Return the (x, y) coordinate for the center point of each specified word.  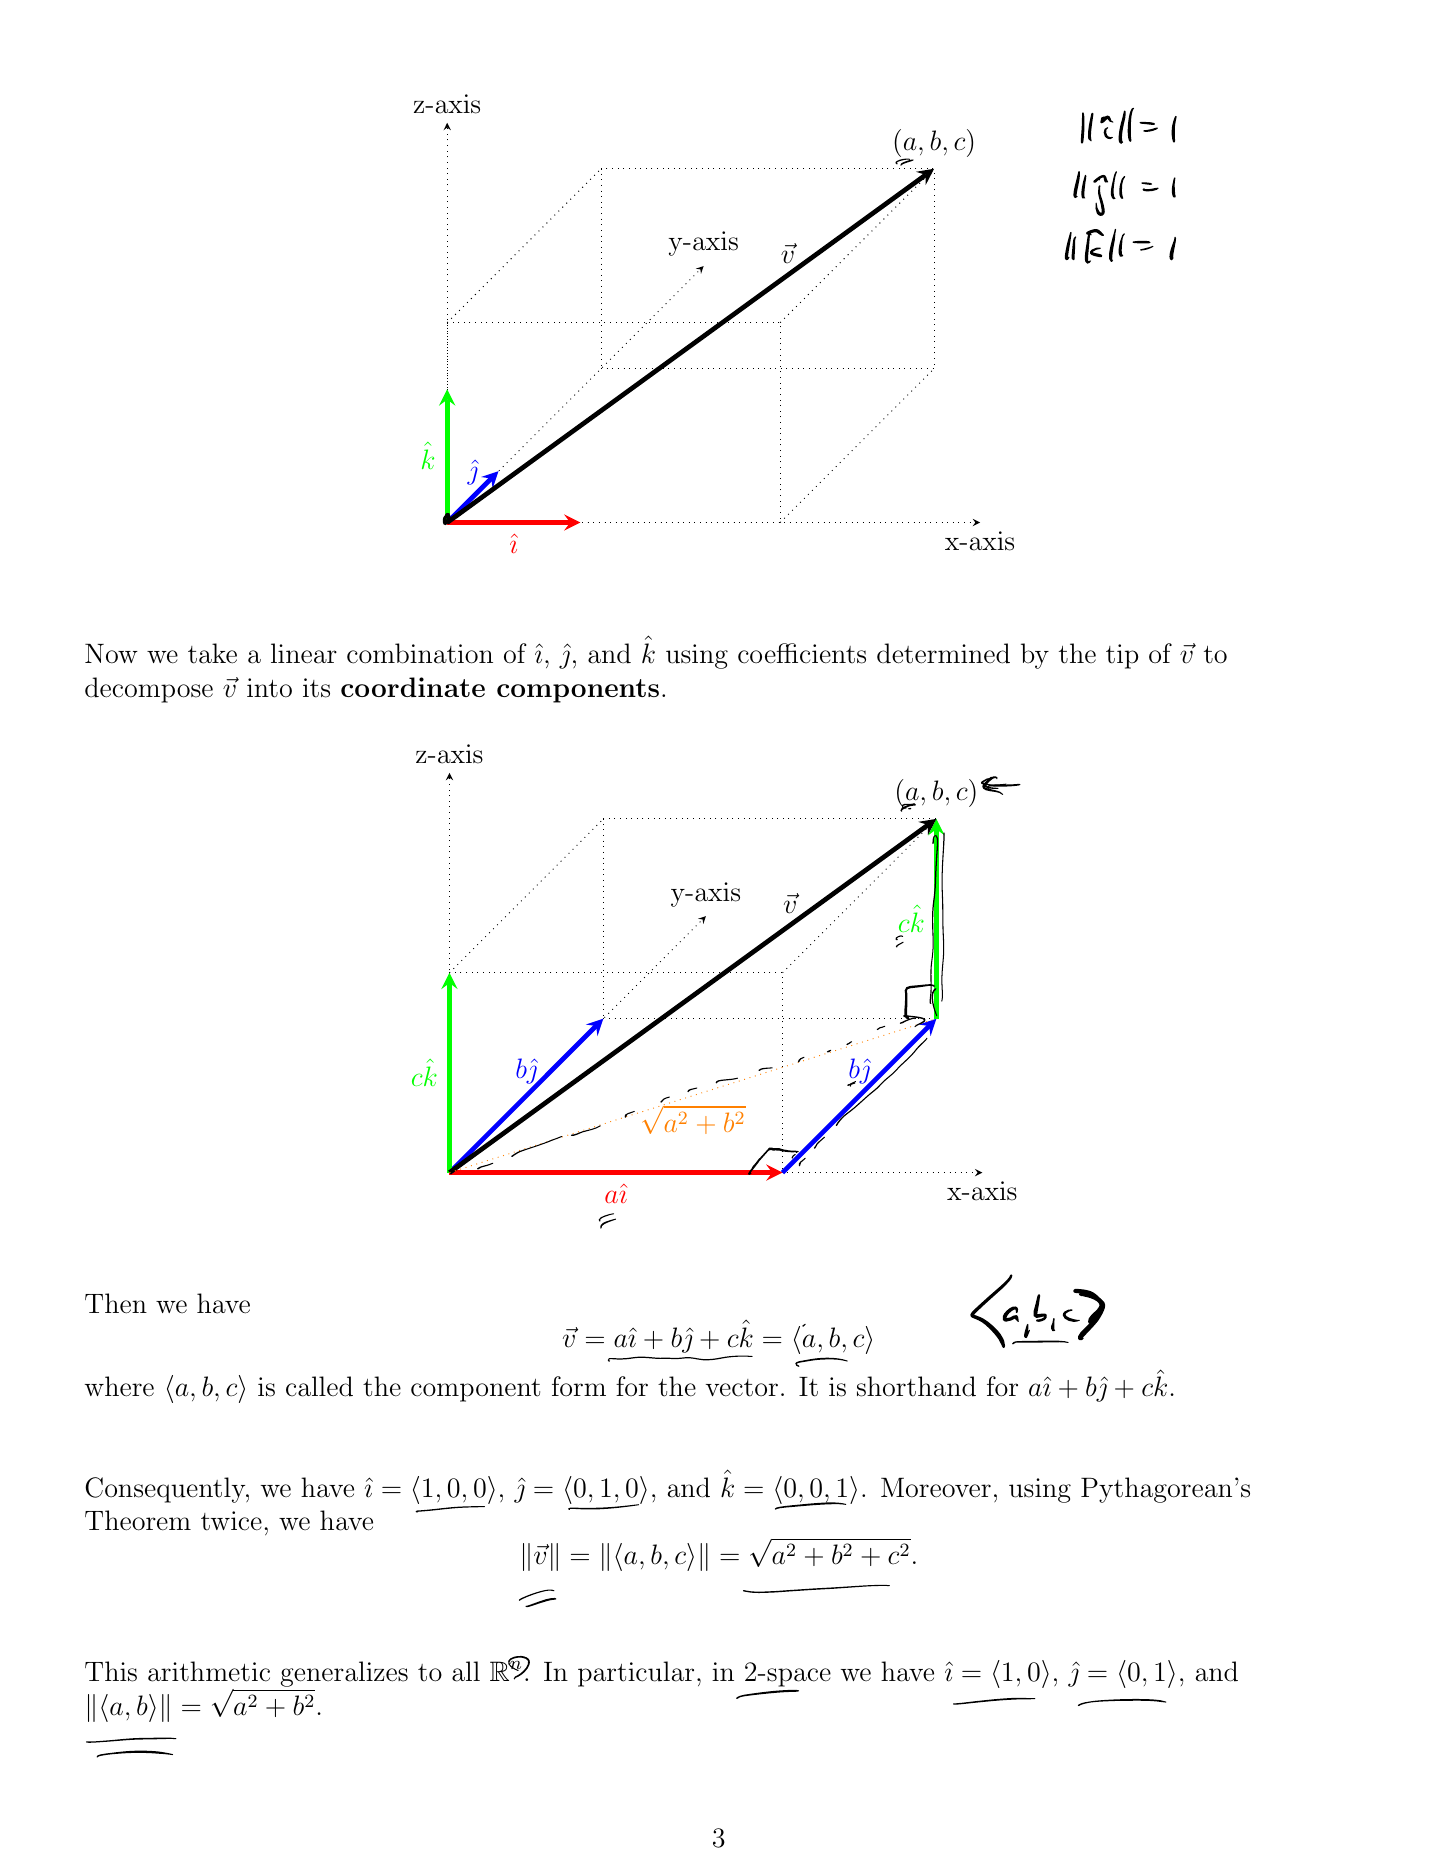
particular (636, 1674)
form (579, 1386)
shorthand (916, 1386)
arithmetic (209, 1671)
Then (116, 1303)
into (269, 688)
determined (943, 653)
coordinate (413, 687)
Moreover (936, 1488)
